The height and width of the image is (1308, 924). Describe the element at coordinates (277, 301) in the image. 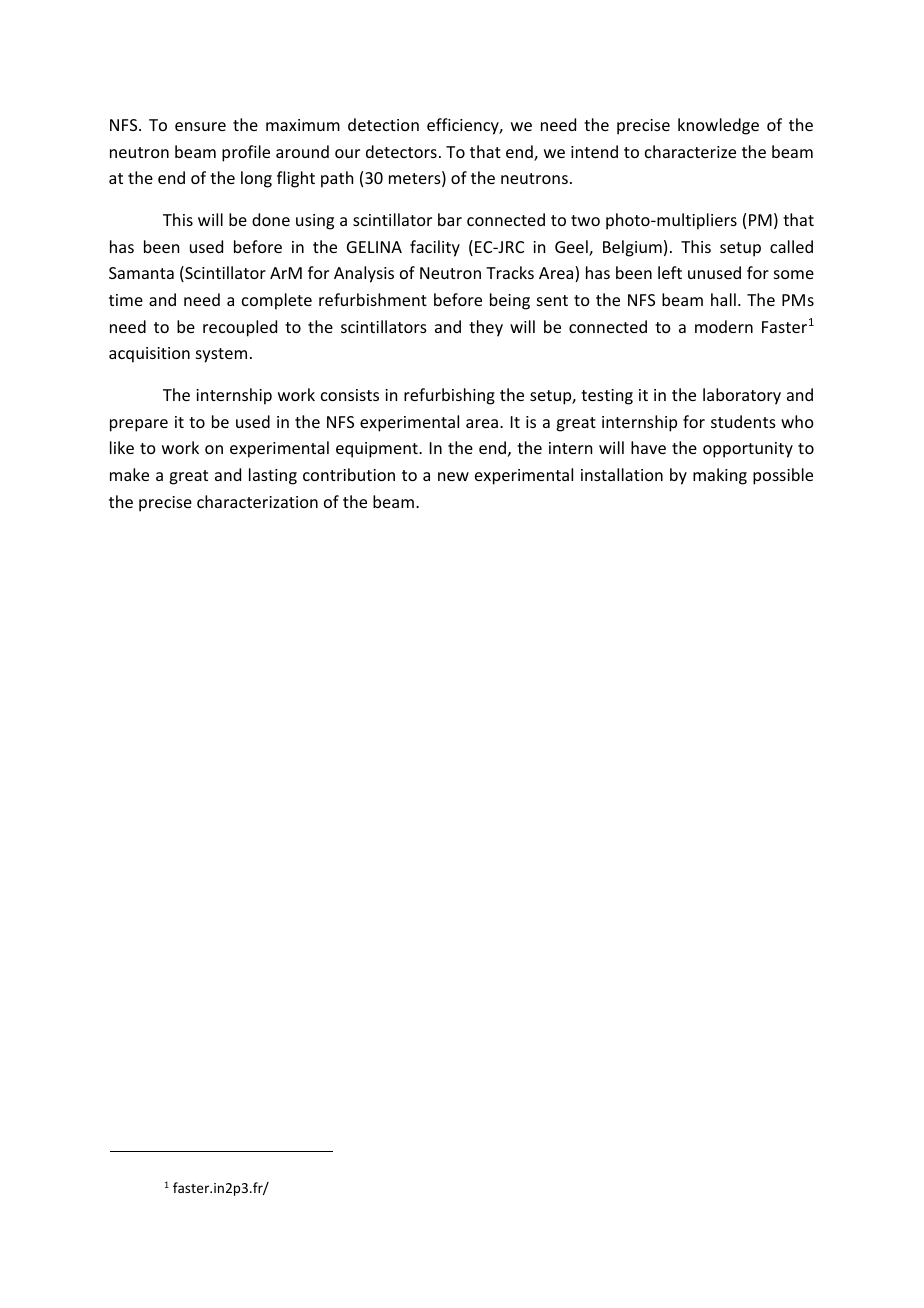

I see `complete` at that location.
